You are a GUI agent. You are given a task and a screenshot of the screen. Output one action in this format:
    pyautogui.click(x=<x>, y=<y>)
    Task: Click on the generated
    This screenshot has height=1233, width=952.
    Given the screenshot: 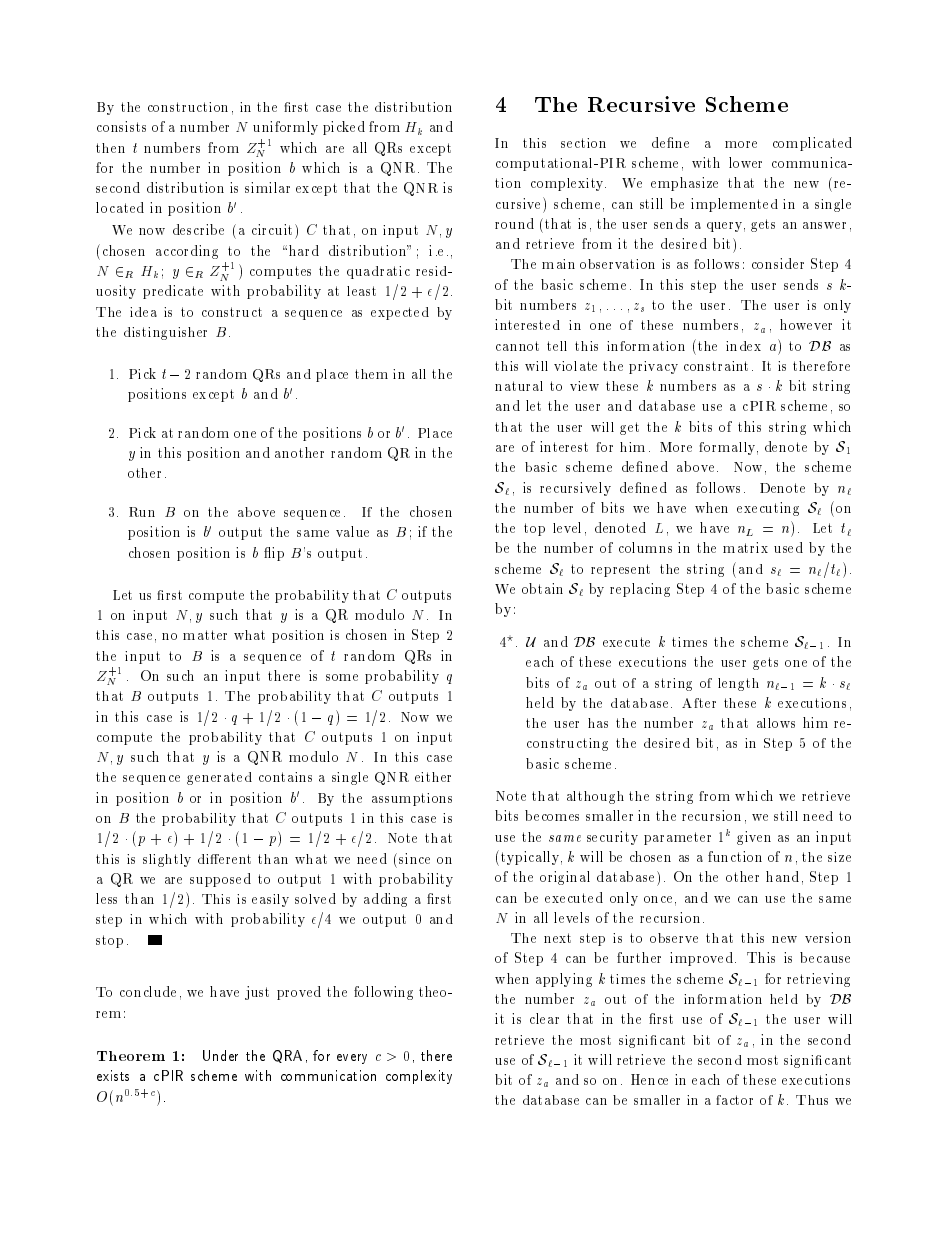 What is the action you would take?
    pyautogui.click(x=219, y=778)
